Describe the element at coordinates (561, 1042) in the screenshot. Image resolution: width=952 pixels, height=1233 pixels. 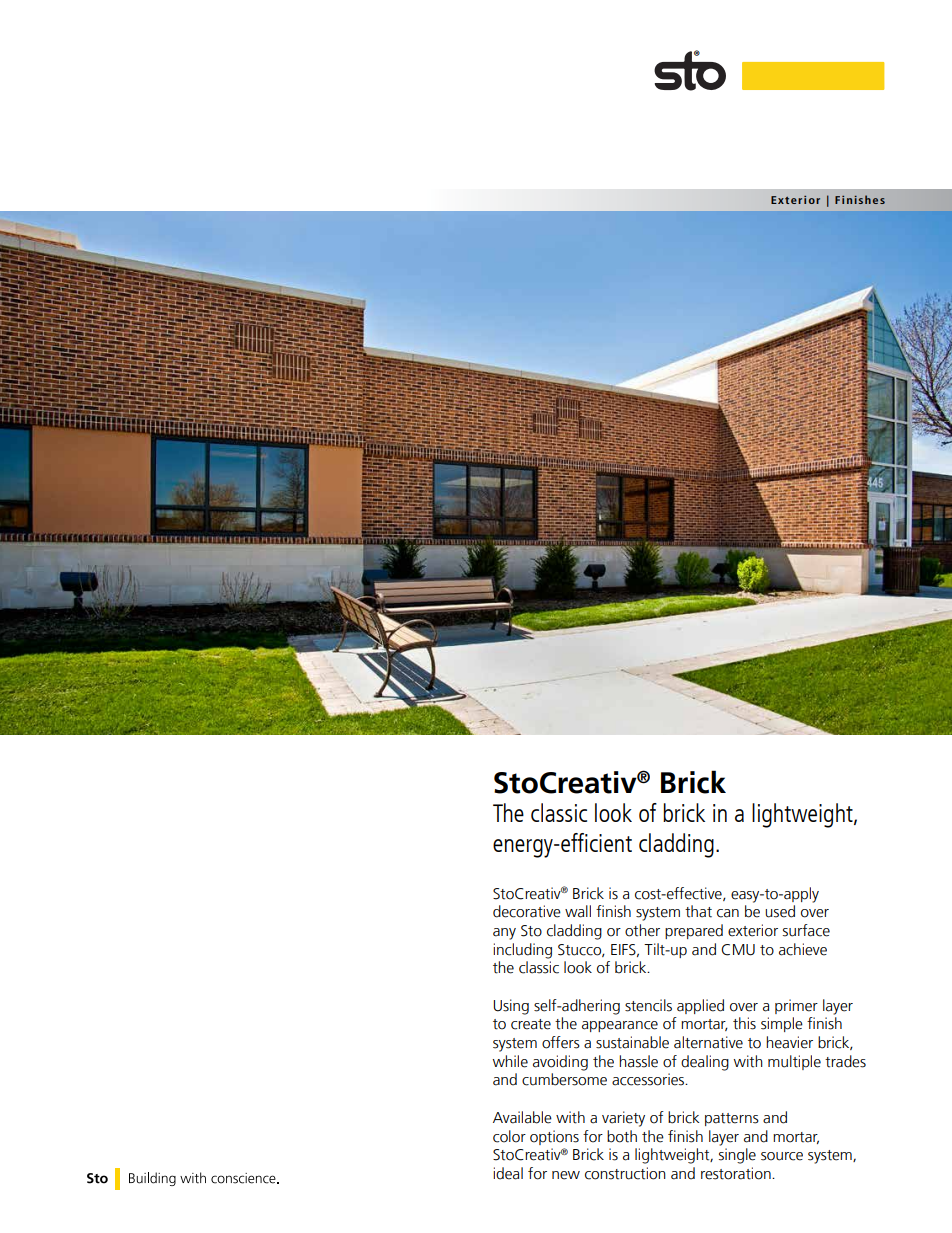
I see `offers` at that location.
